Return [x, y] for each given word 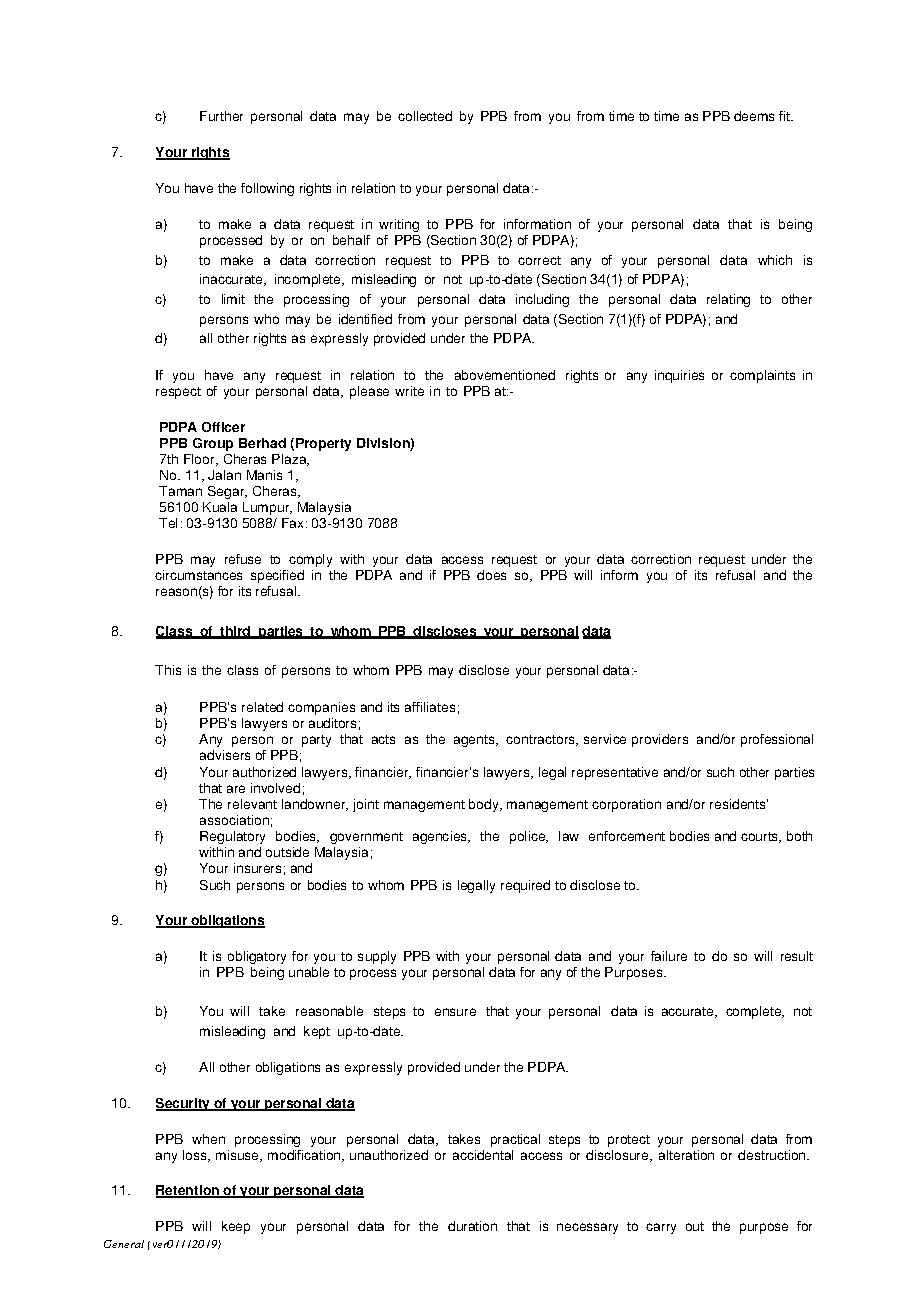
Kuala [220, 507]
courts [761, 837]
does [491, 575]
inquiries [679, 376]
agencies [441, 837]
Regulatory [232, 837]
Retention [188, 1191]
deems [754, 116]
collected [425, 116]
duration [472, 1226]
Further [221, 116]
